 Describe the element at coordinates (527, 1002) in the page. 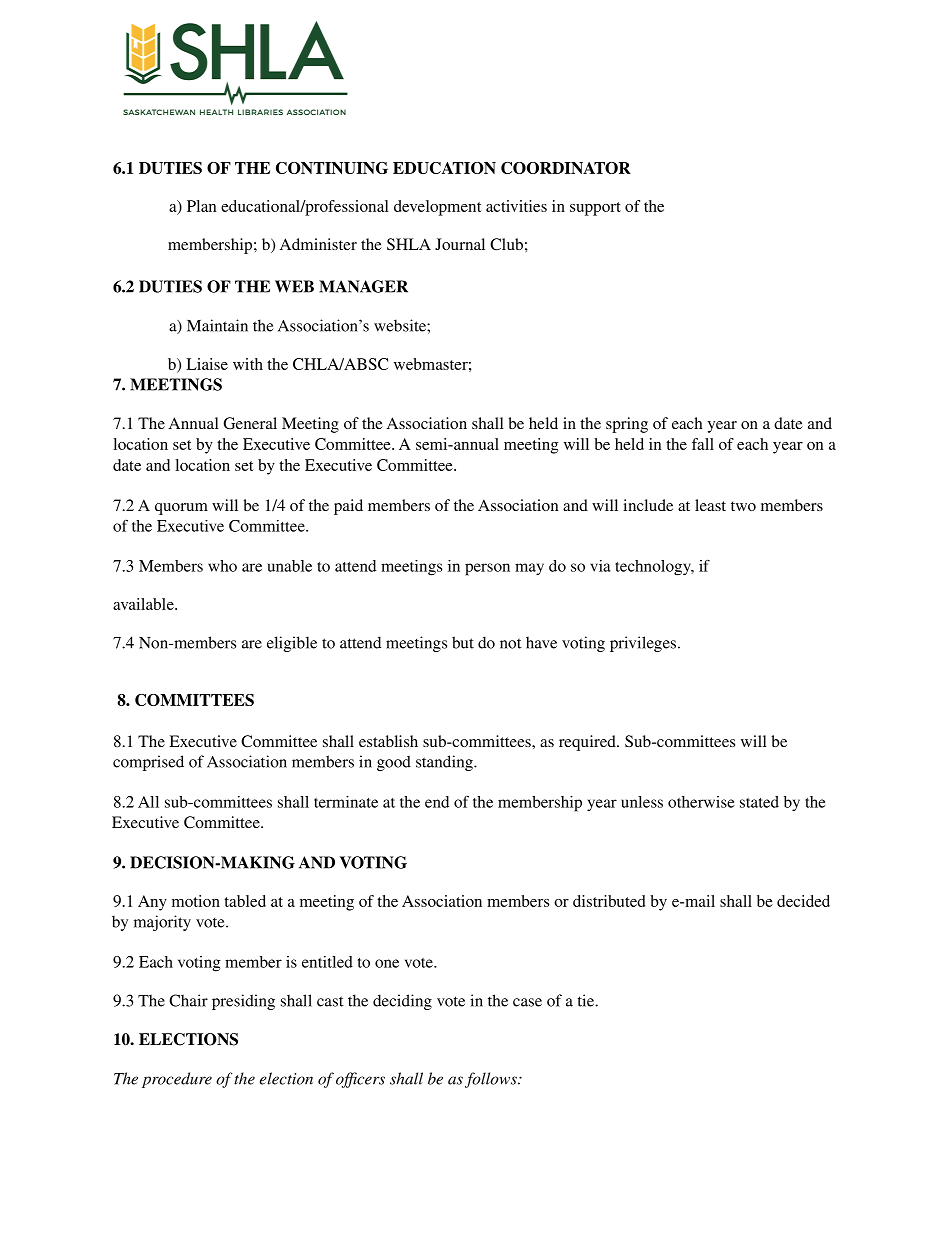

I see `case` at that location.
